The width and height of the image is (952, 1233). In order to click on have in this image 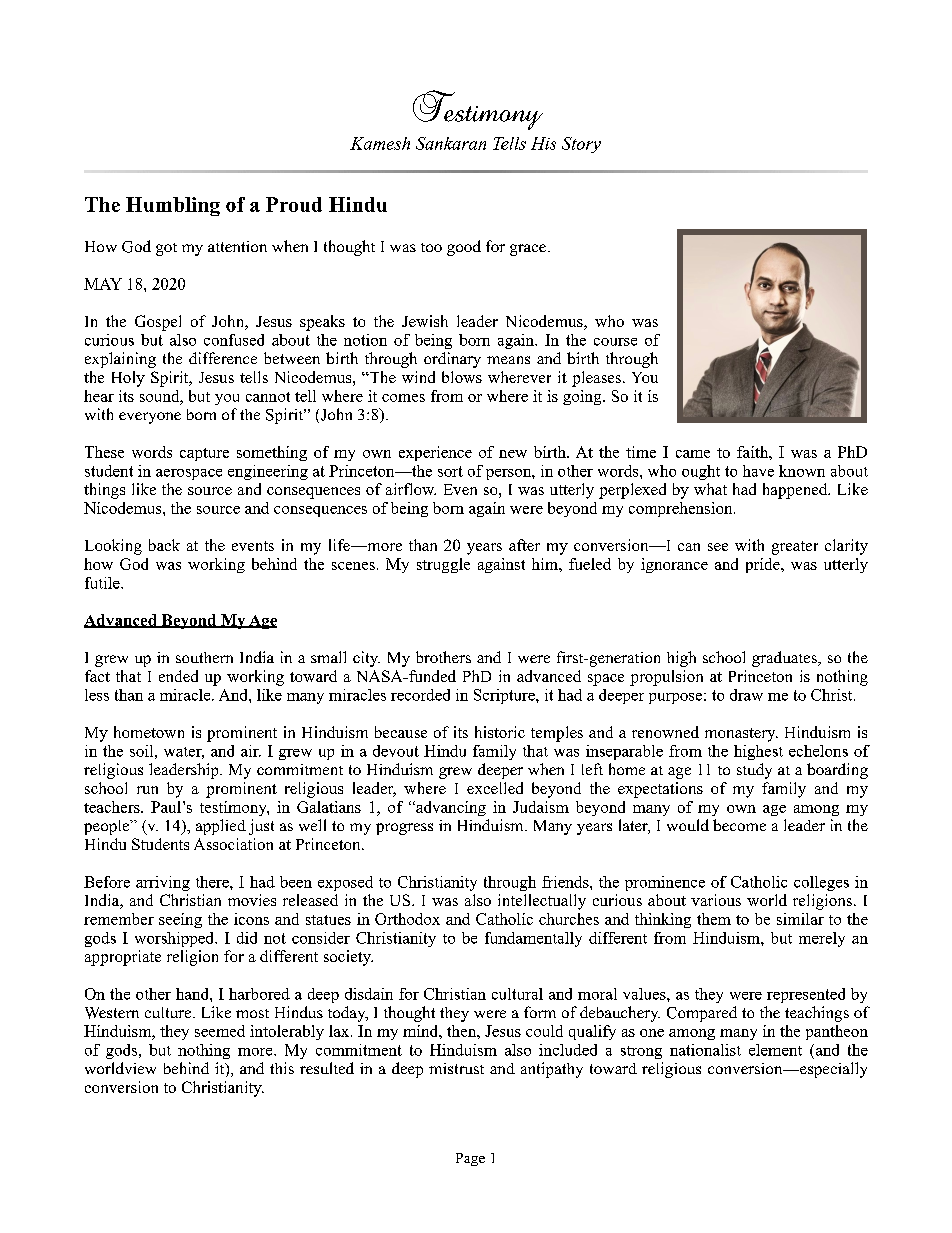, I will do `click(758, 471)`.
